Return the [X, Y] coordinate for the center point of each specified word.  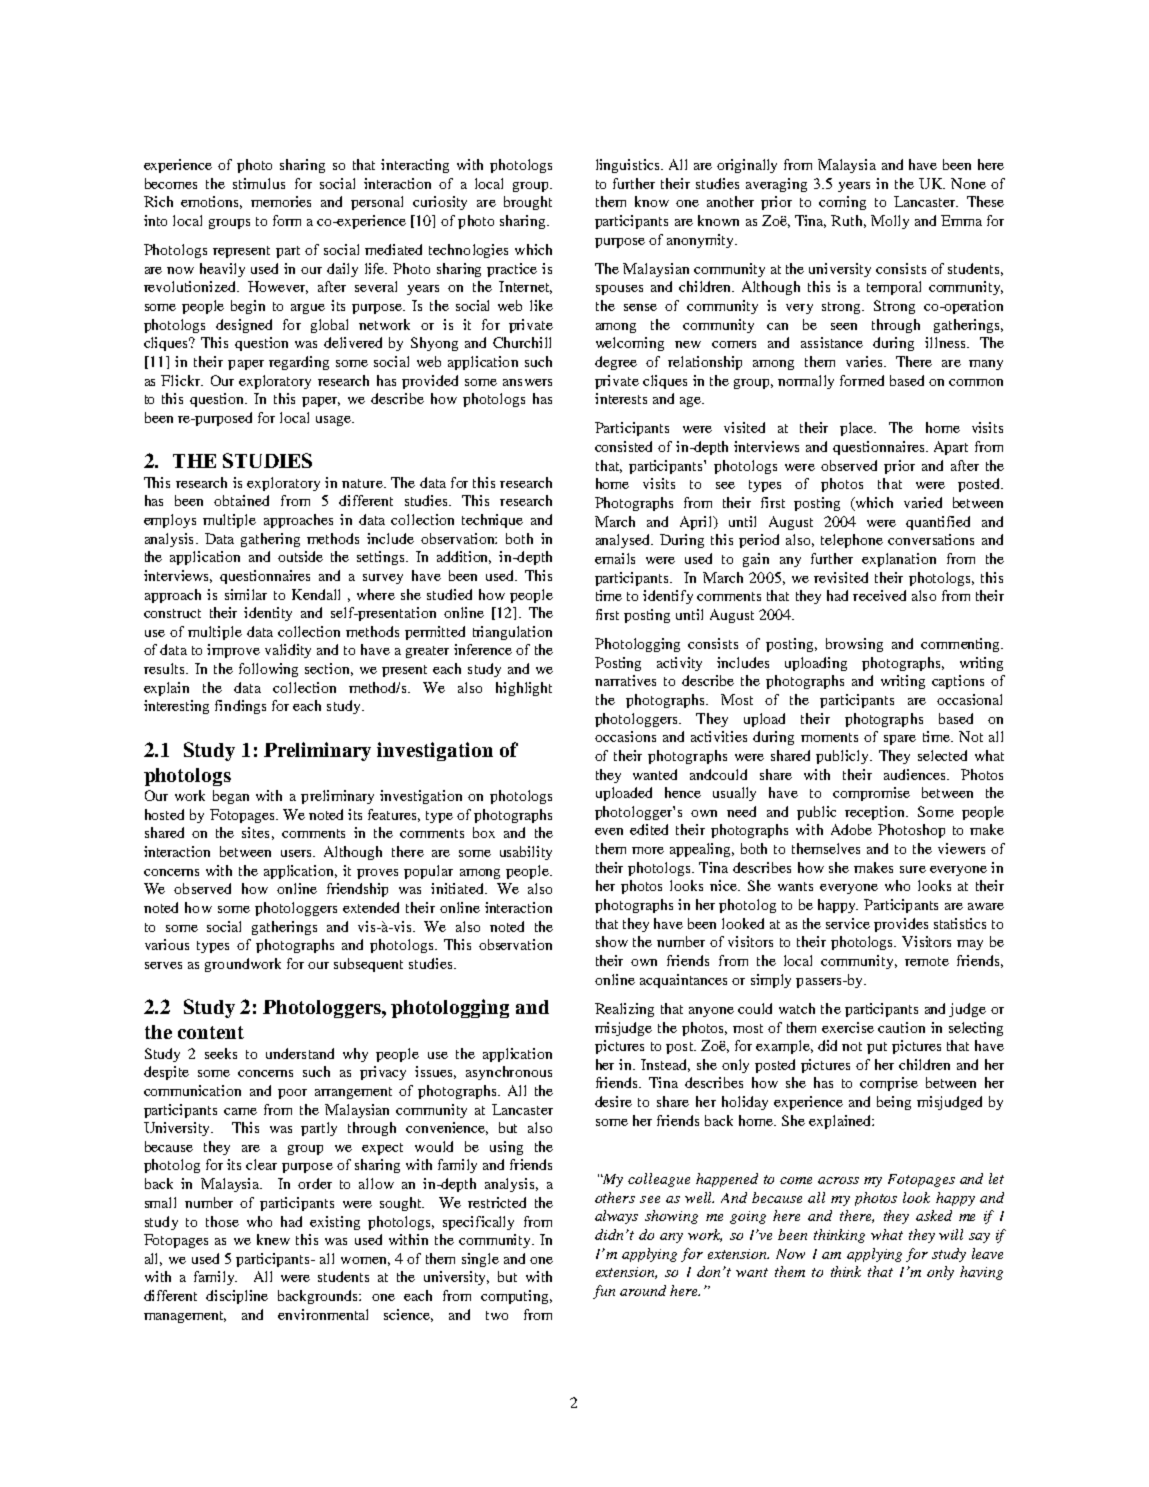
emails [615, 558]
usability [526, 853]
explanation [899, 560]
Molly [890, 222]
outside [300, 556]
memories [281, 201]
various [167, 944]
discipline [237, 1297]
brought [528, 203]
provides [901, 925]
